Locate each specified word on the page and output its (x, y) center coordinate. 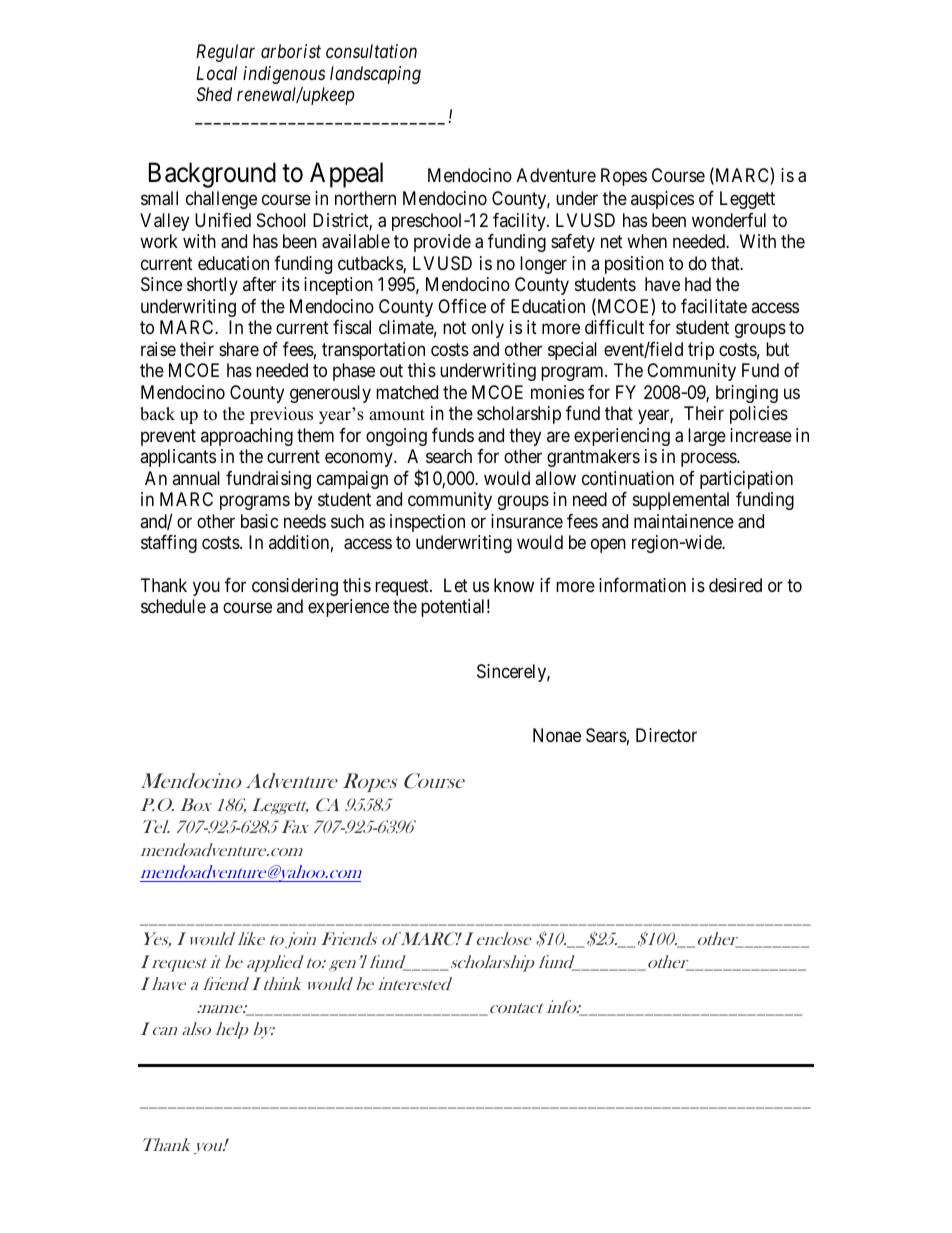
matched (407, 392)
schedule (173, 606)
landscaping (375, 75)
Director (666, 735)
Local (216, 73)
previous (281, 415)
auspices (662, 200)
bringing (747, 394)
